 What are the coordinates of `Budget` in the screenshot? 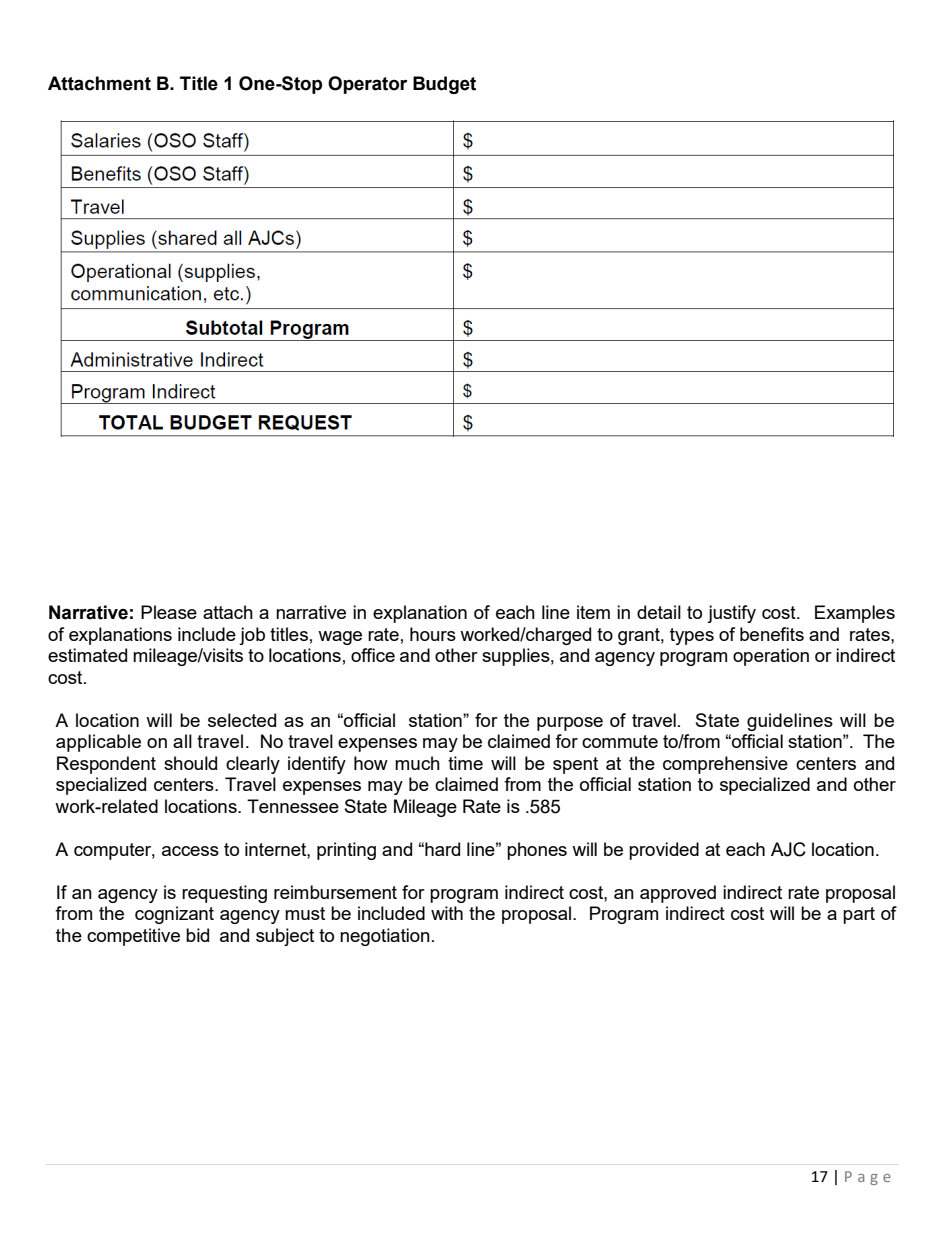 It's located at (444, 85).
